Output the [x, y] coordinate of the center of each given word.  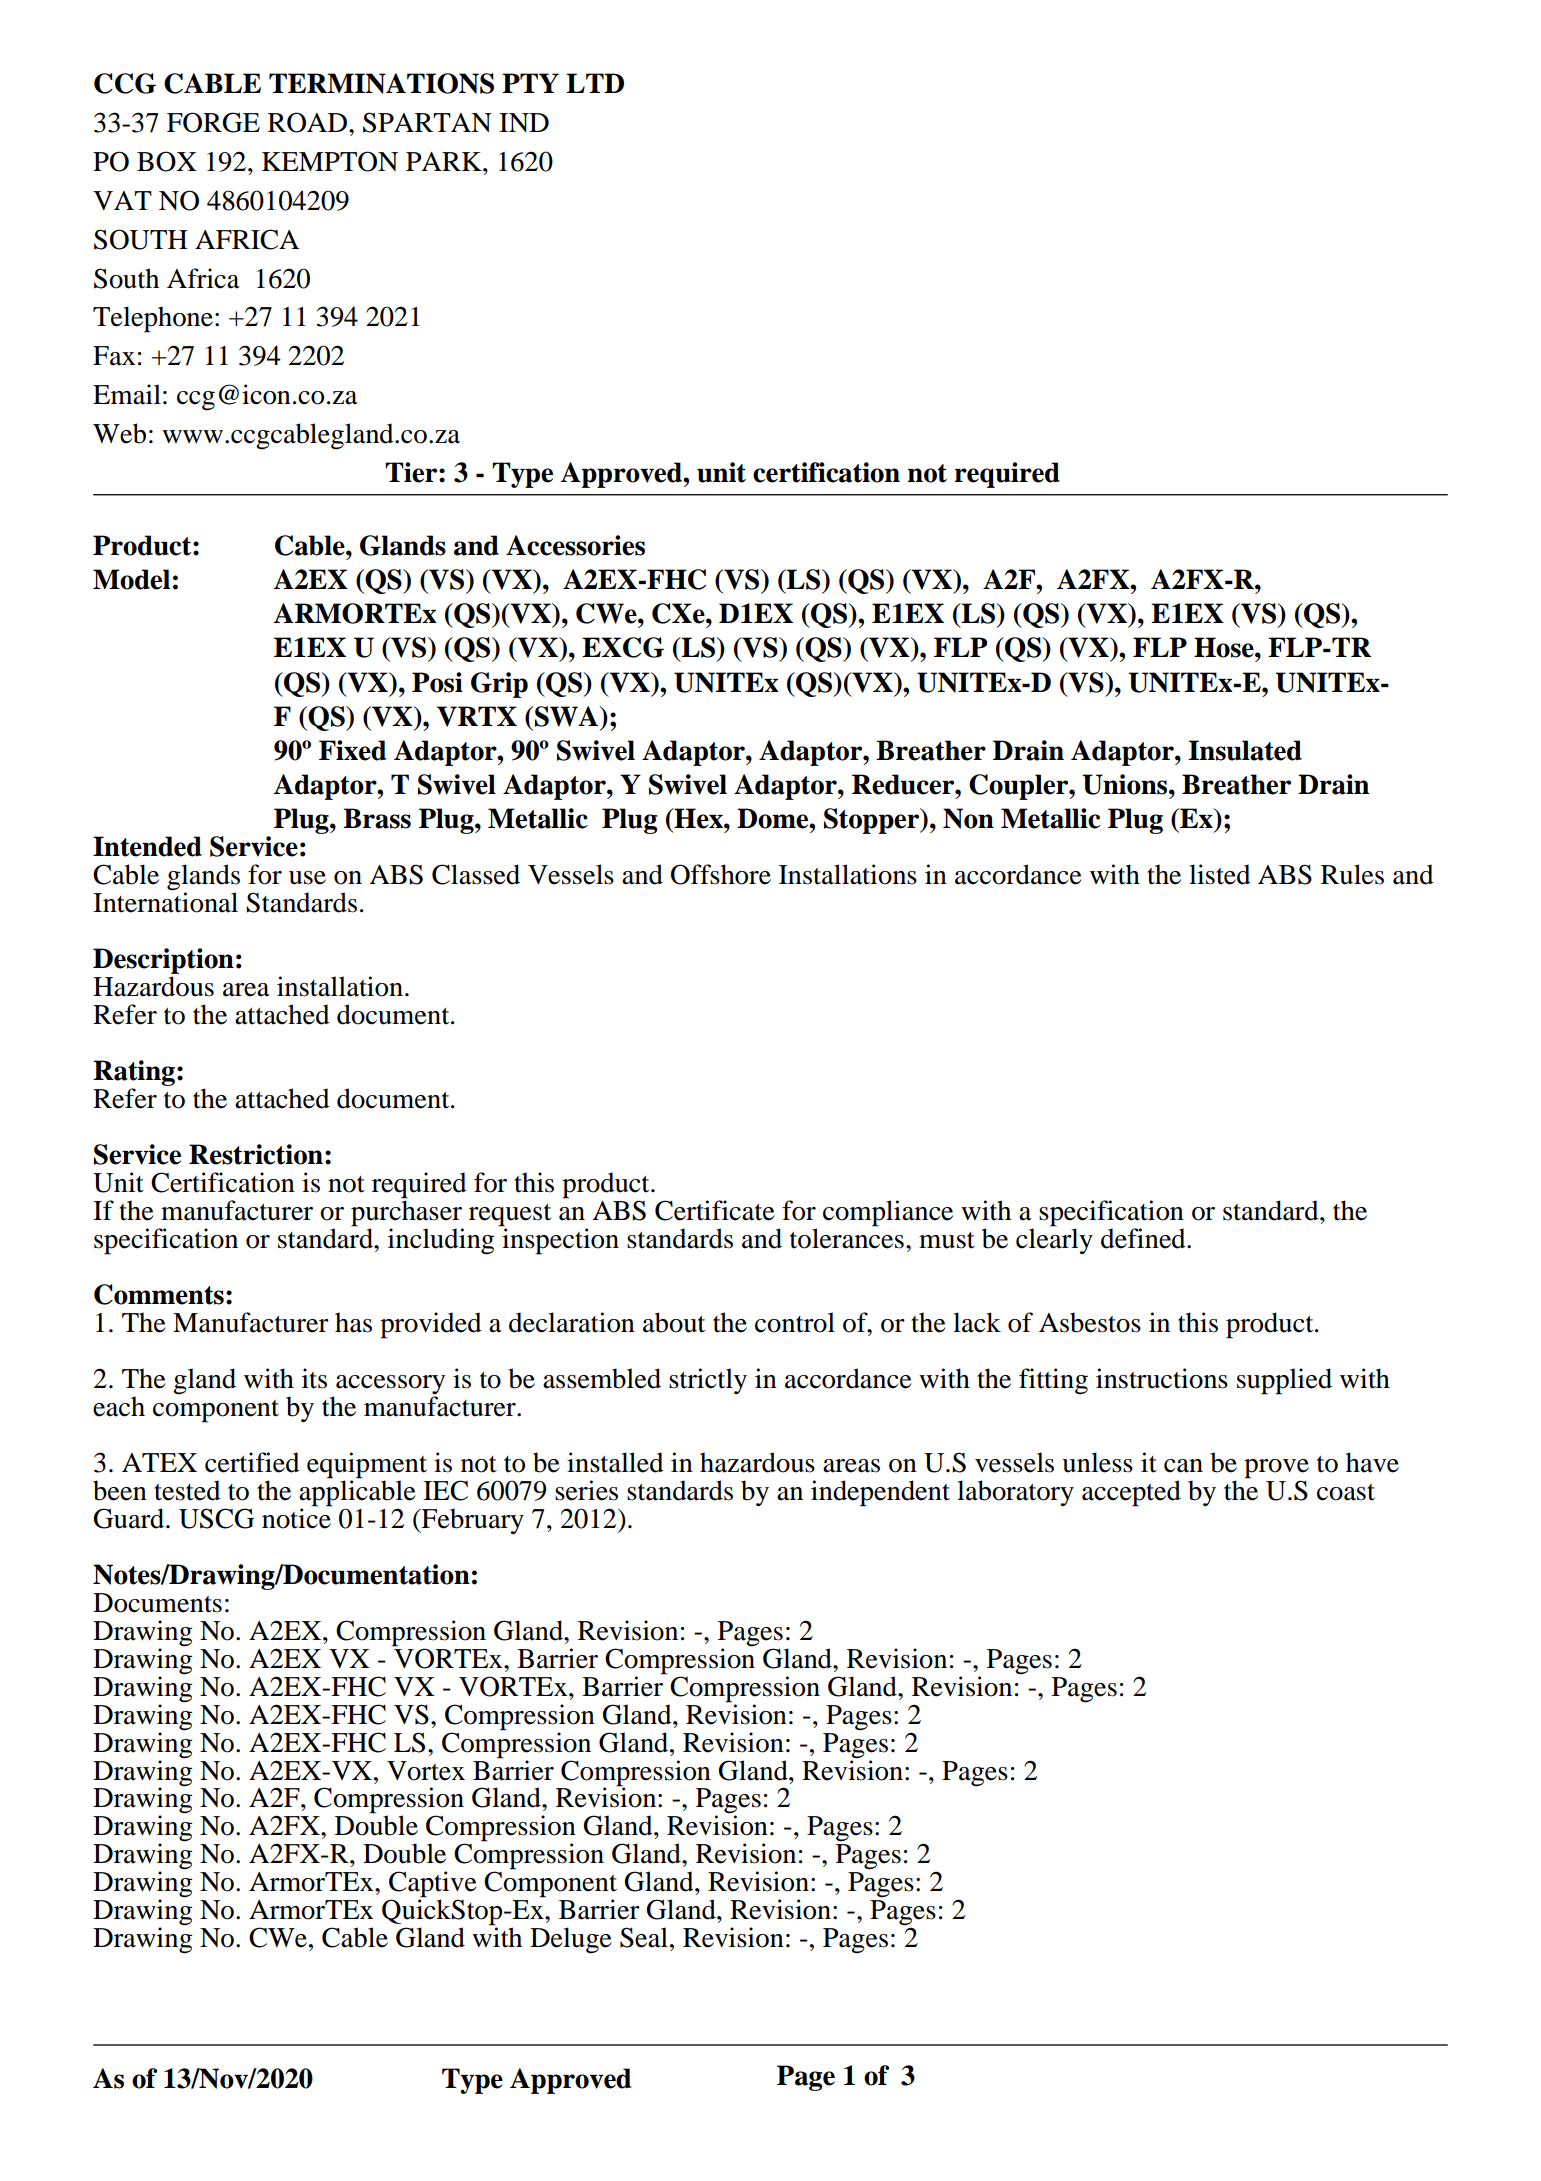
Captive [433, 1885]
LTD [595, 83]
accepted [1131, 1493]
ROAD [307, 122]
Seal [644, 1937]
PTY [530, 83]
